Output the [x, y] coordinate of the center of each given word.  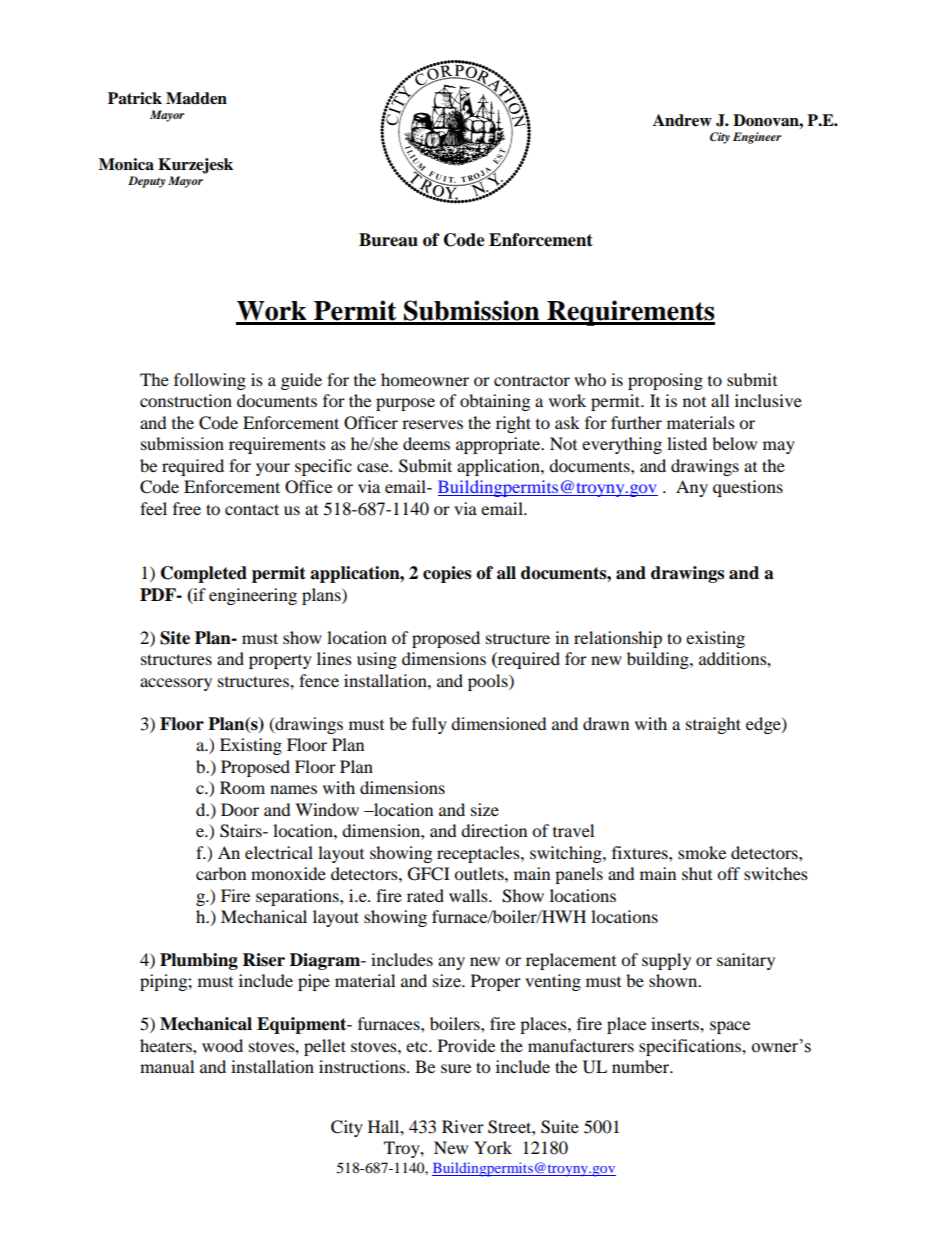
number [642, 1066]
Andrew [682, 120]
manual [167, 1066]
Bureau [388, 240]
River [463, 1126]
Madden [196, 98]
